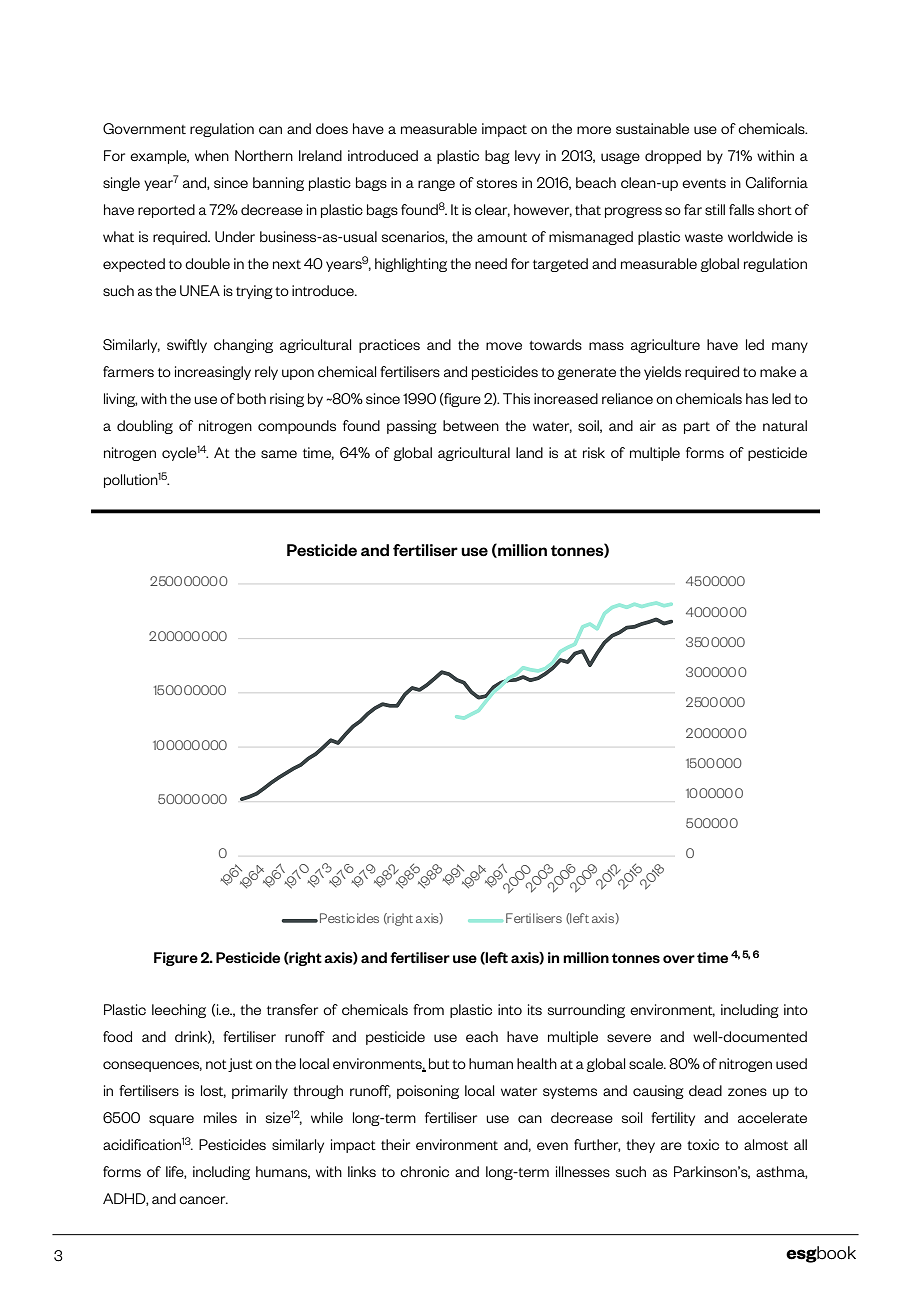  What do you see at coordinates (471, 425) in the document?
I see `between` at bounding box center [471, 425].
